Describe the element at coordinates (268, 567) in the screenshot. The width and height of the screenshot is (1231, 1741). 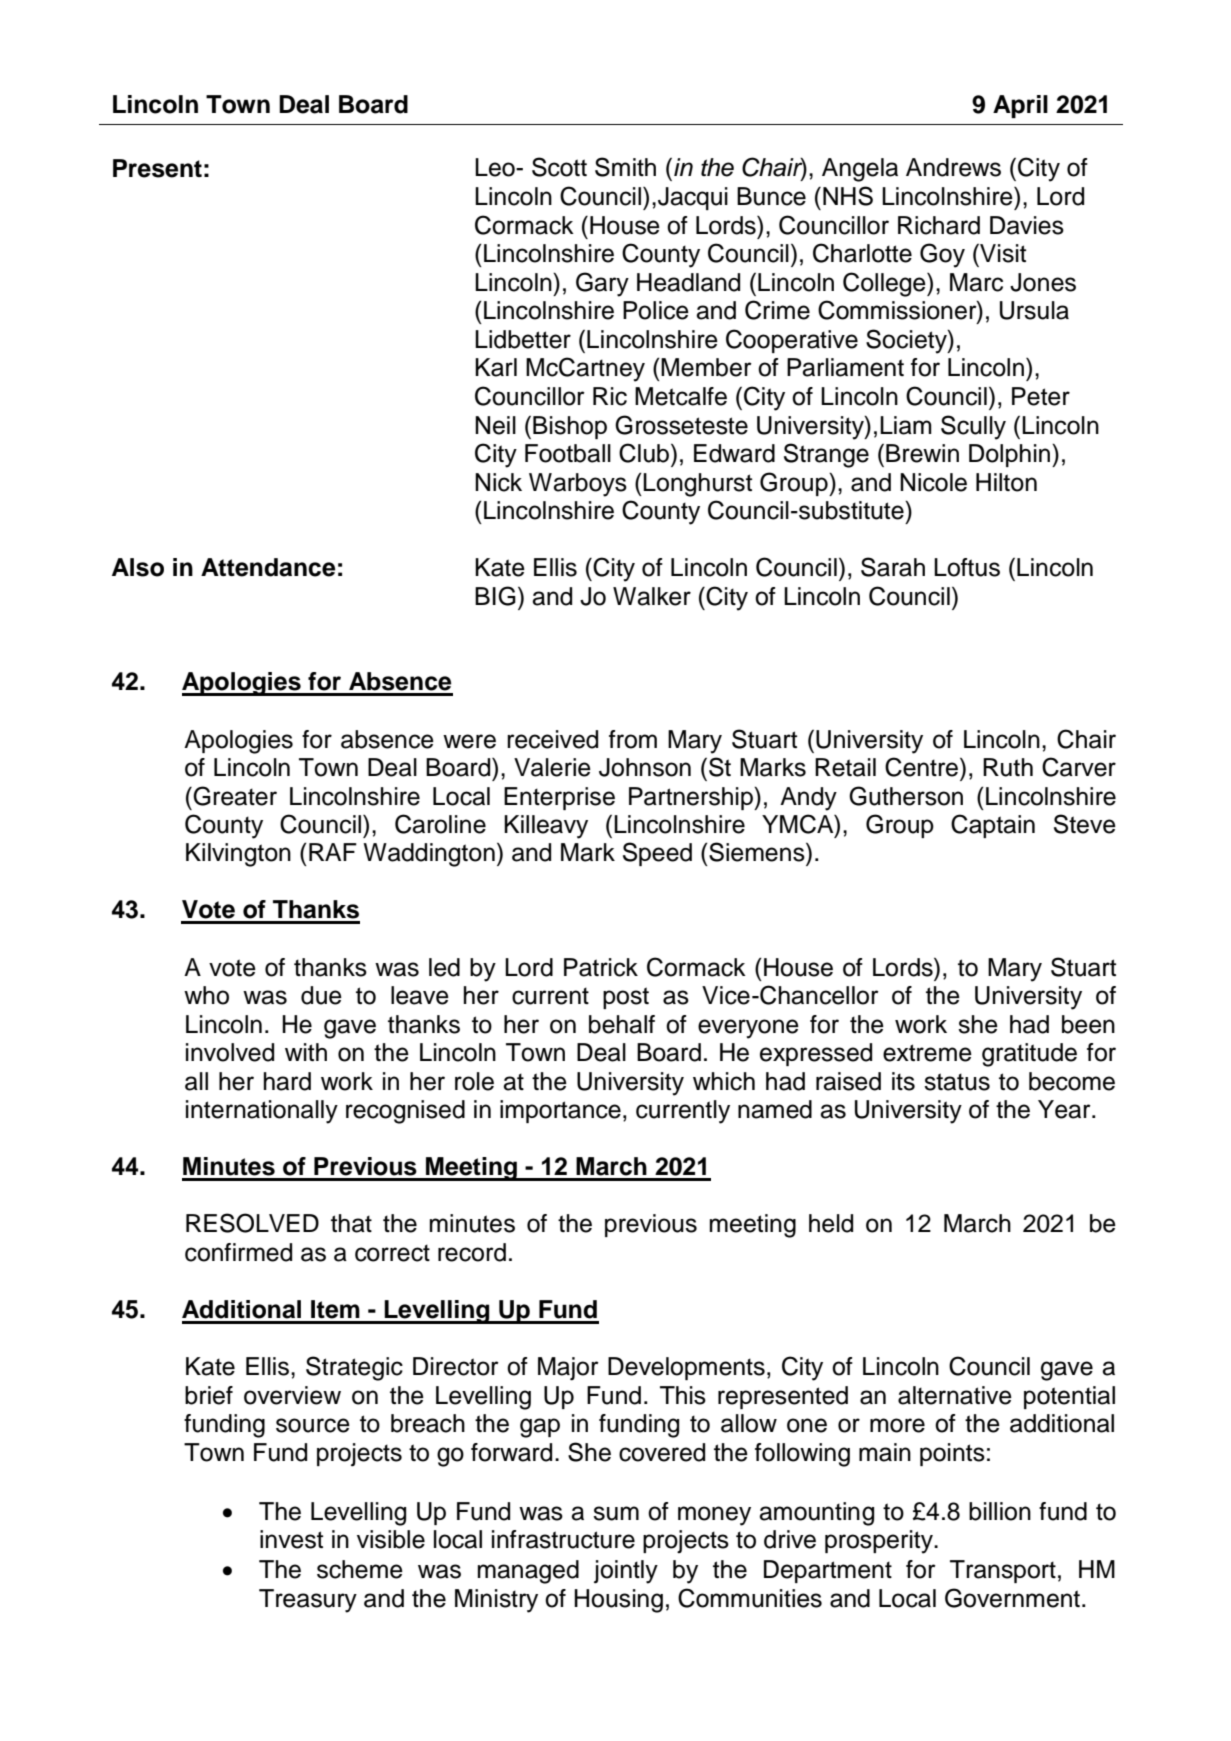
I see `Attendance` at that location.
